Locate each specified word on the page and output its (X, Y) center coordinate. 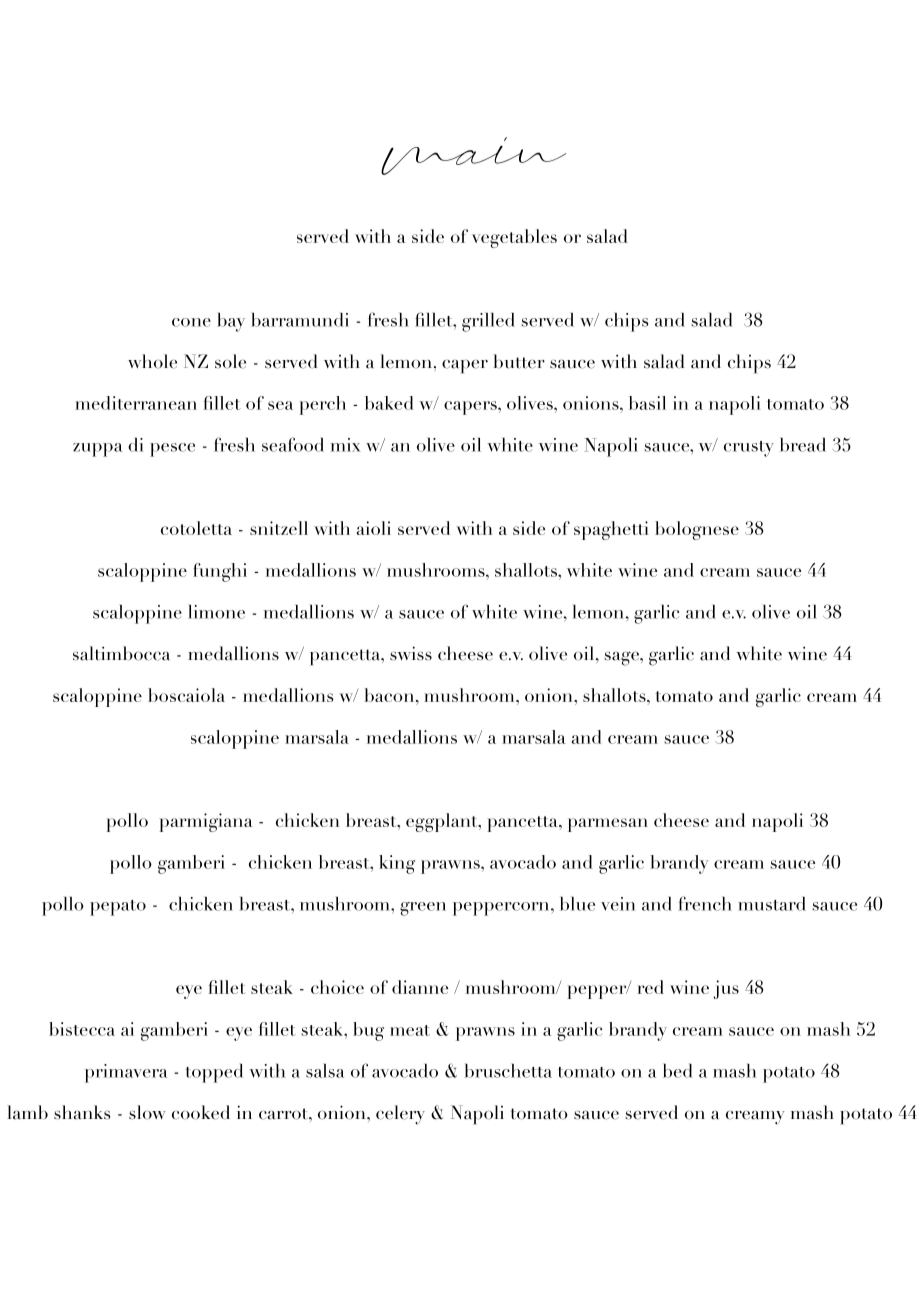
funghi (220, 572)
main (473, 156)
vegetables (514, 238)
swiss (411, 653)
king (397, 864)
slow (147, 1112)
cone (191, 322)
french (705, 903)
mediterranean (136, 403)
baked (389, 403)
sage (622, 658)
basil (647, 403)
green (423, 909)
